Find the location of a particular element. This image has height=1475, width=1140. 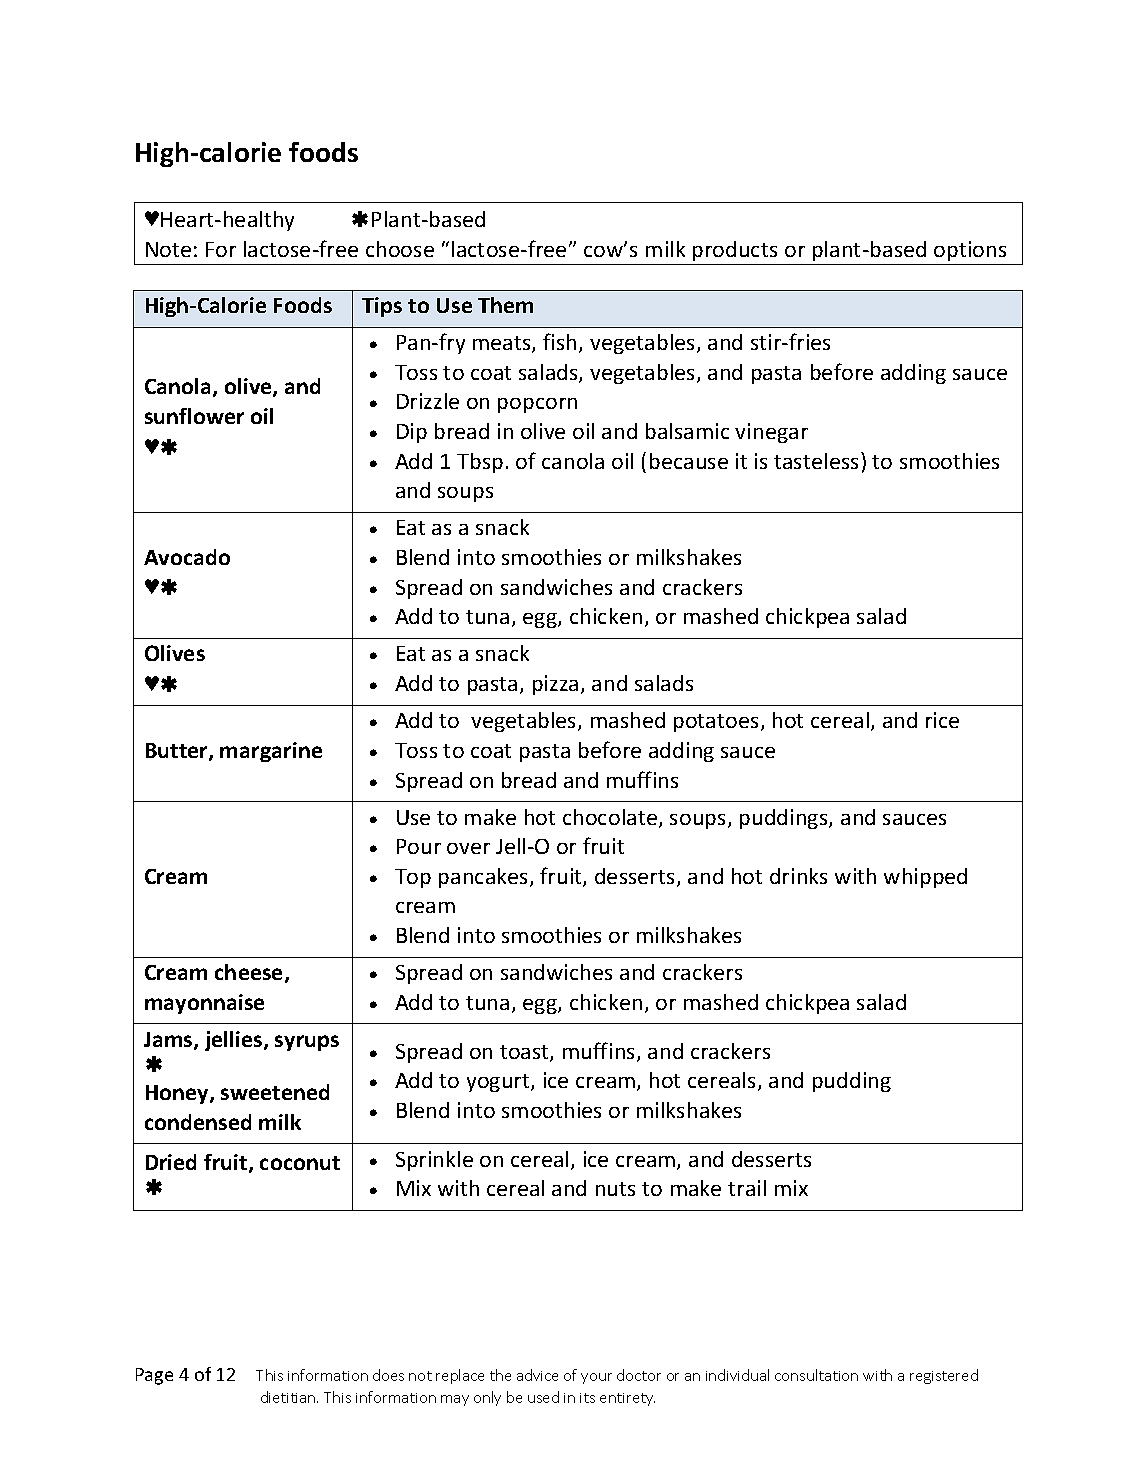

Note is located at coordinates (168, 249).
